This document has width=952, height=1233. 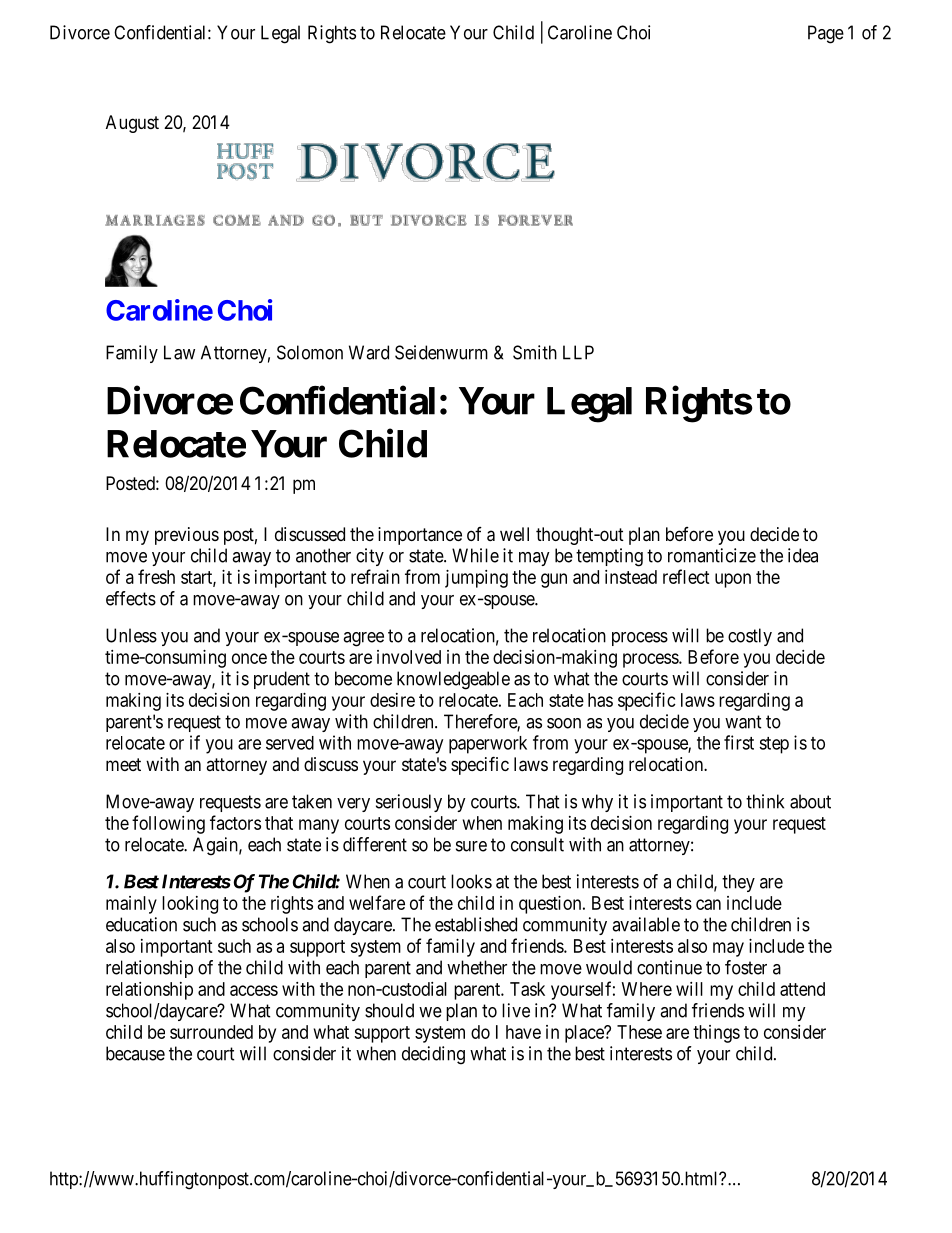 What do you see at coordinates (211, 1032) in the document?
I see `surrounded` at bounding box center [211, 1032].
